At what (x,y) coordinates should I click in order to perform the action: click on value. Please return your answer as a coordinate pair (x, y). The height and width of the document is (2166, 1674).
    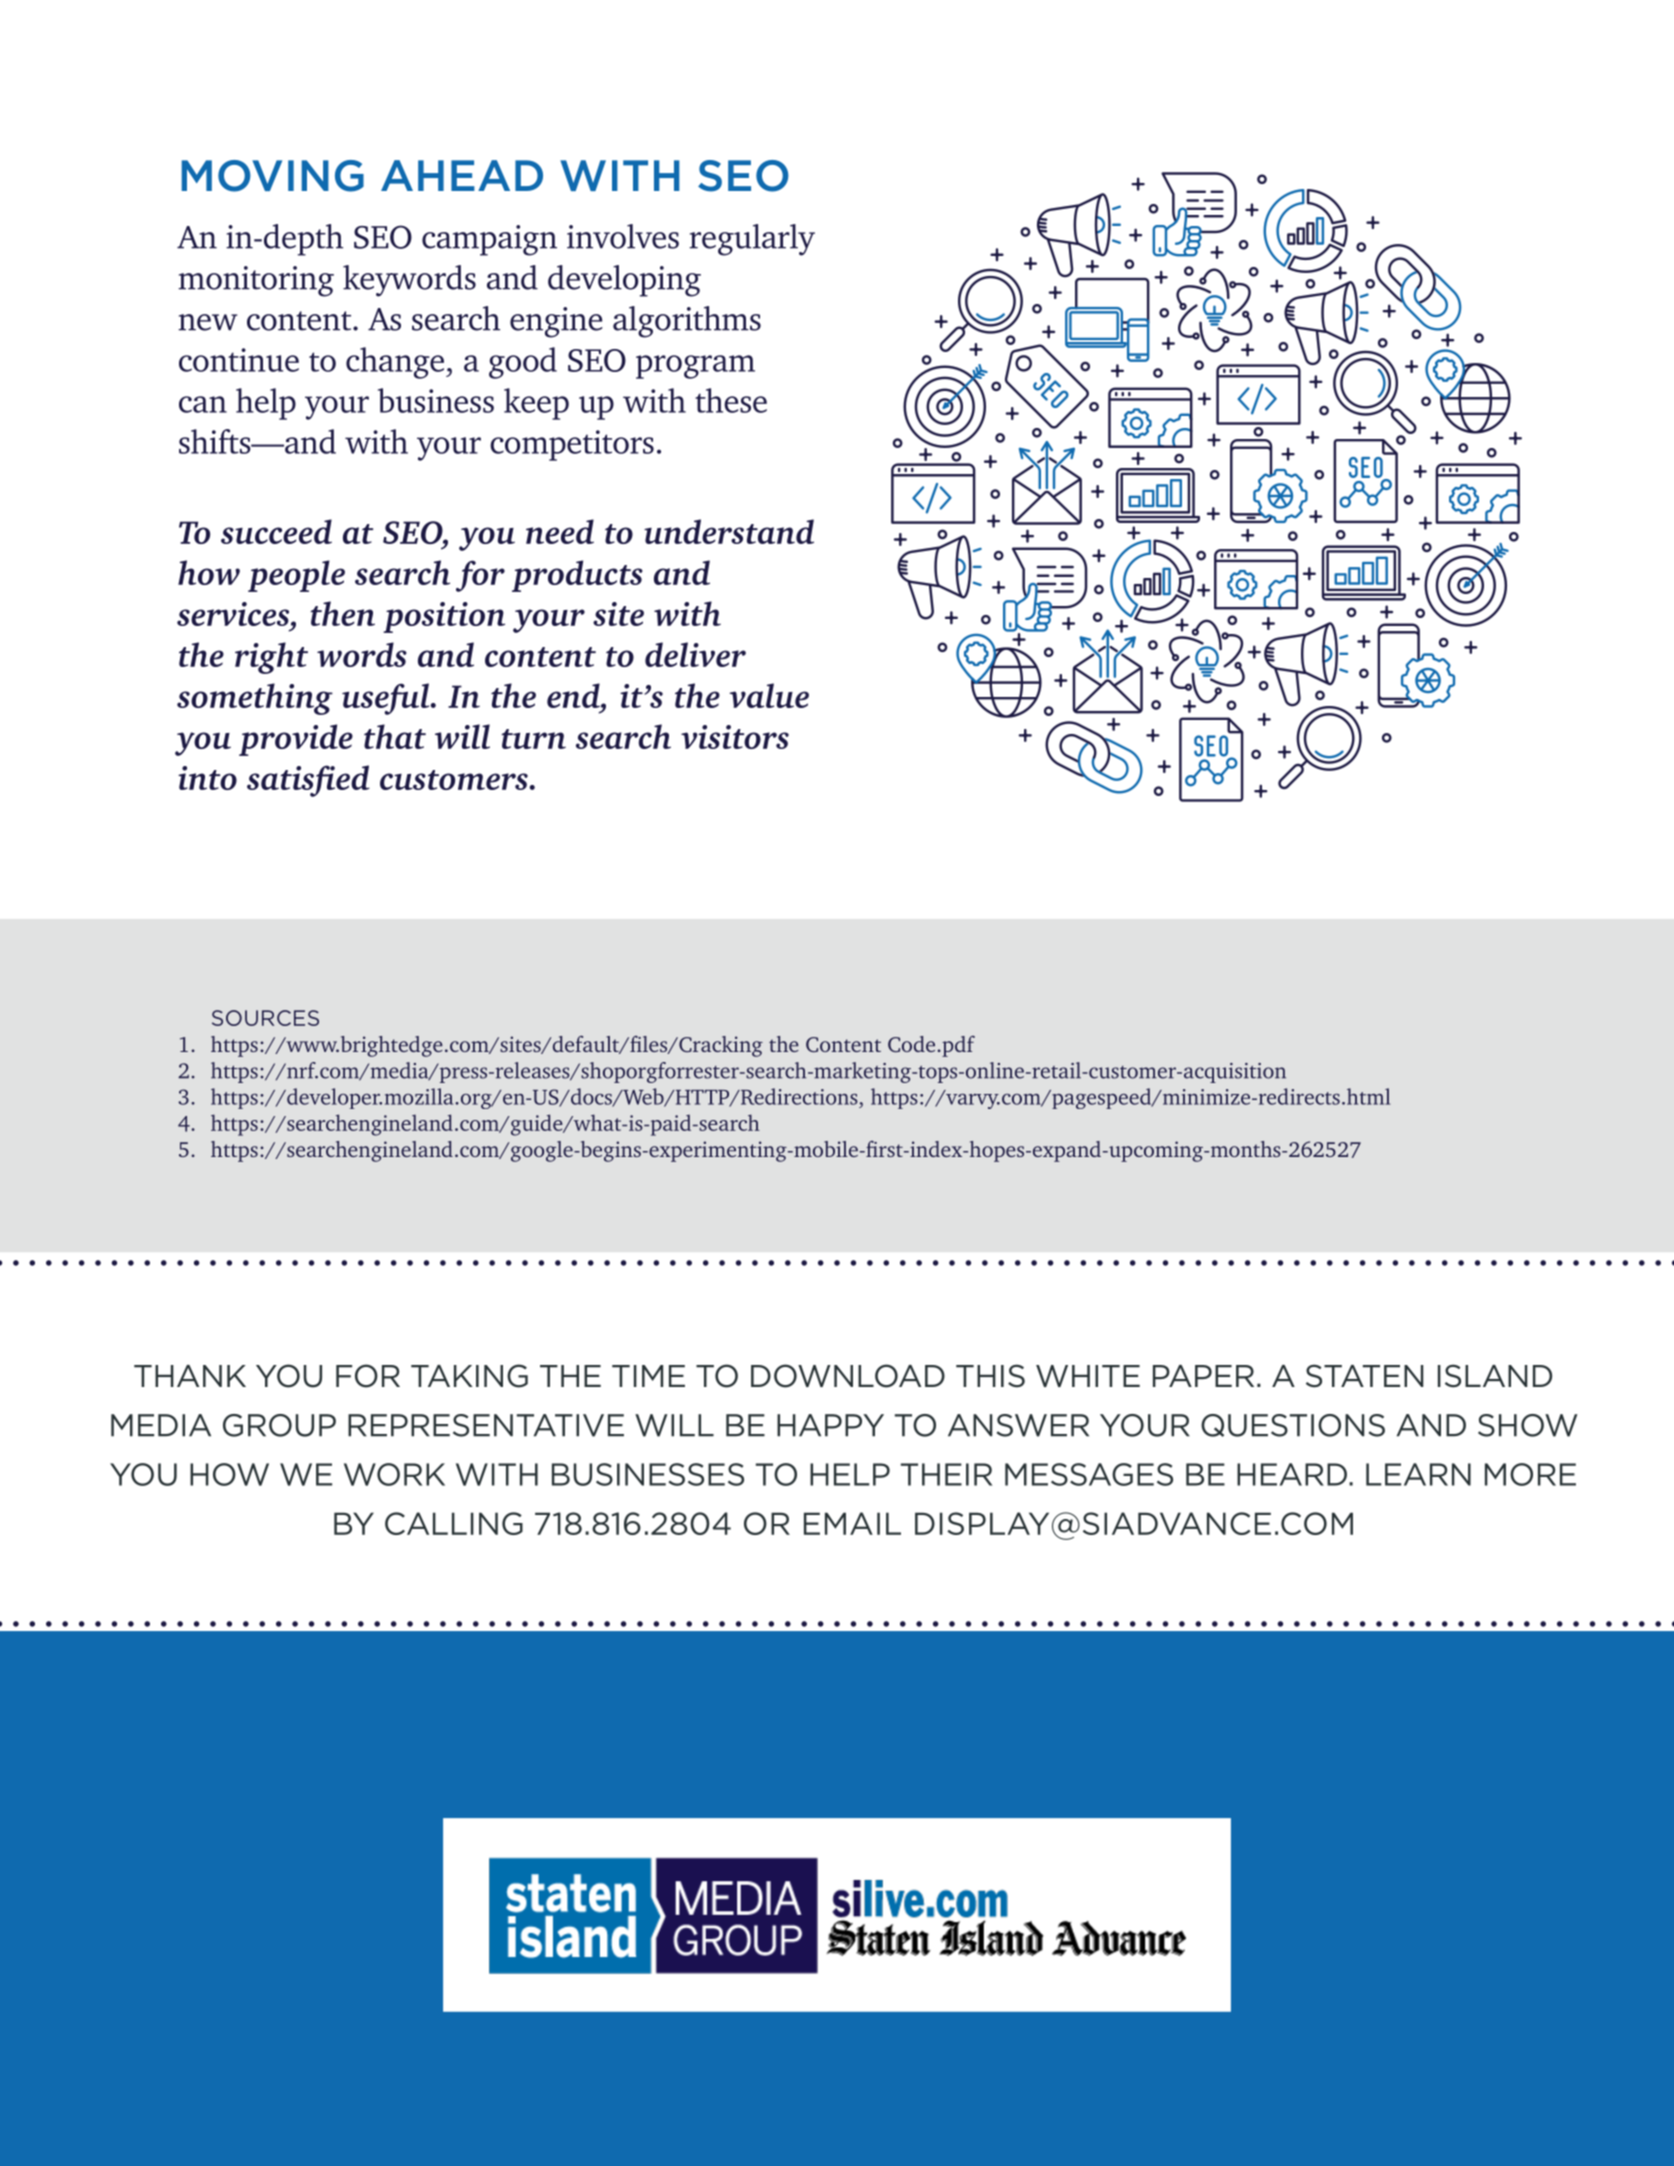
    Looking at the image, I should click on (769, 695).
